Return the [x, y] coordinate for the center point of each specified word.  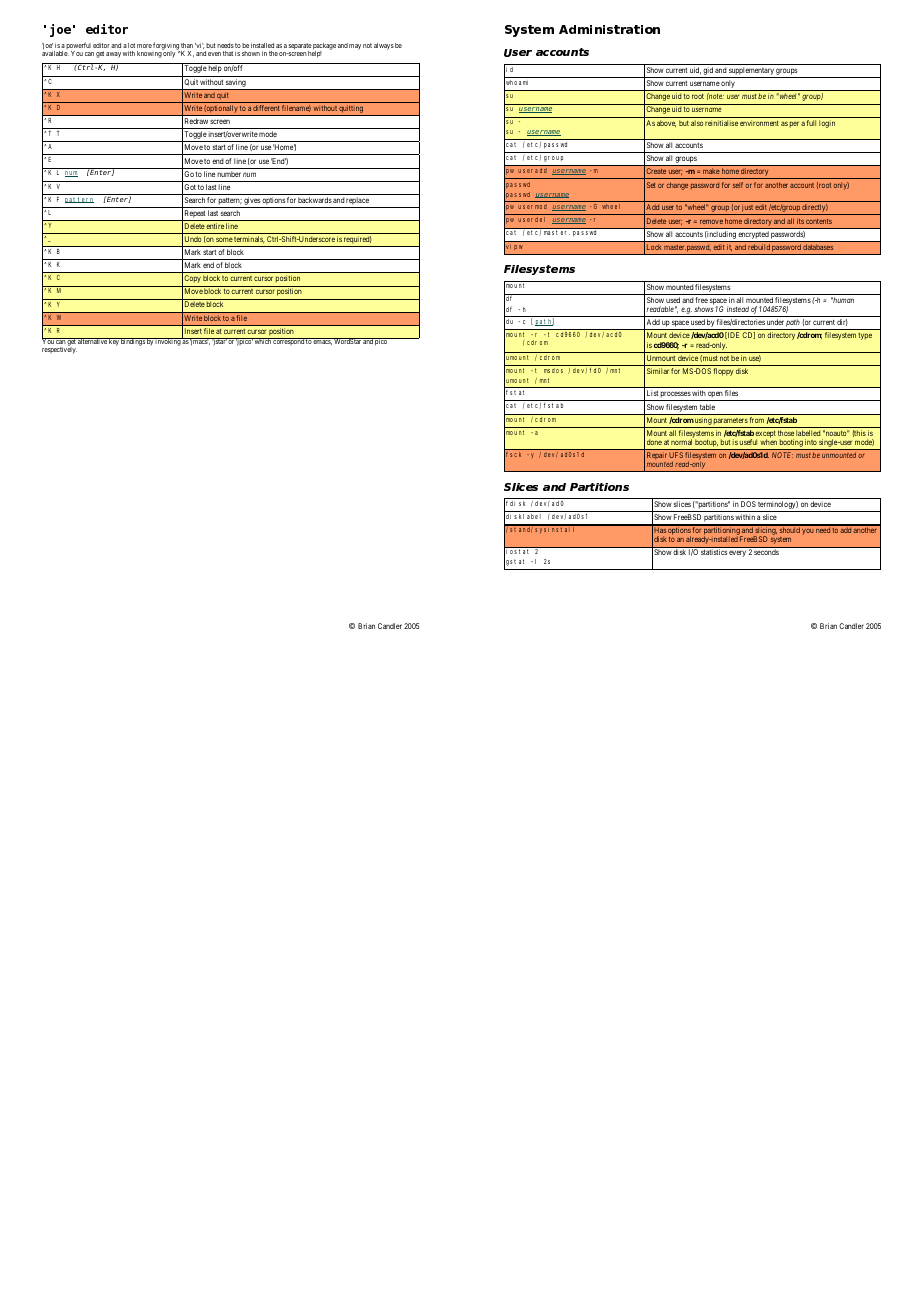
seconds [766, 552]
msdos [553, 370]
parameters [730, 423]
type [865, 336]
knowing [150, 53]
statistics [714, 552]
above [666, 123]
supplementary [751, 72]
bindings [132, 342]
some [224, 239]
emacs [322, 342]
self [738, 185]
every [737, 553]
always [384, 46]
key [113, 342]
